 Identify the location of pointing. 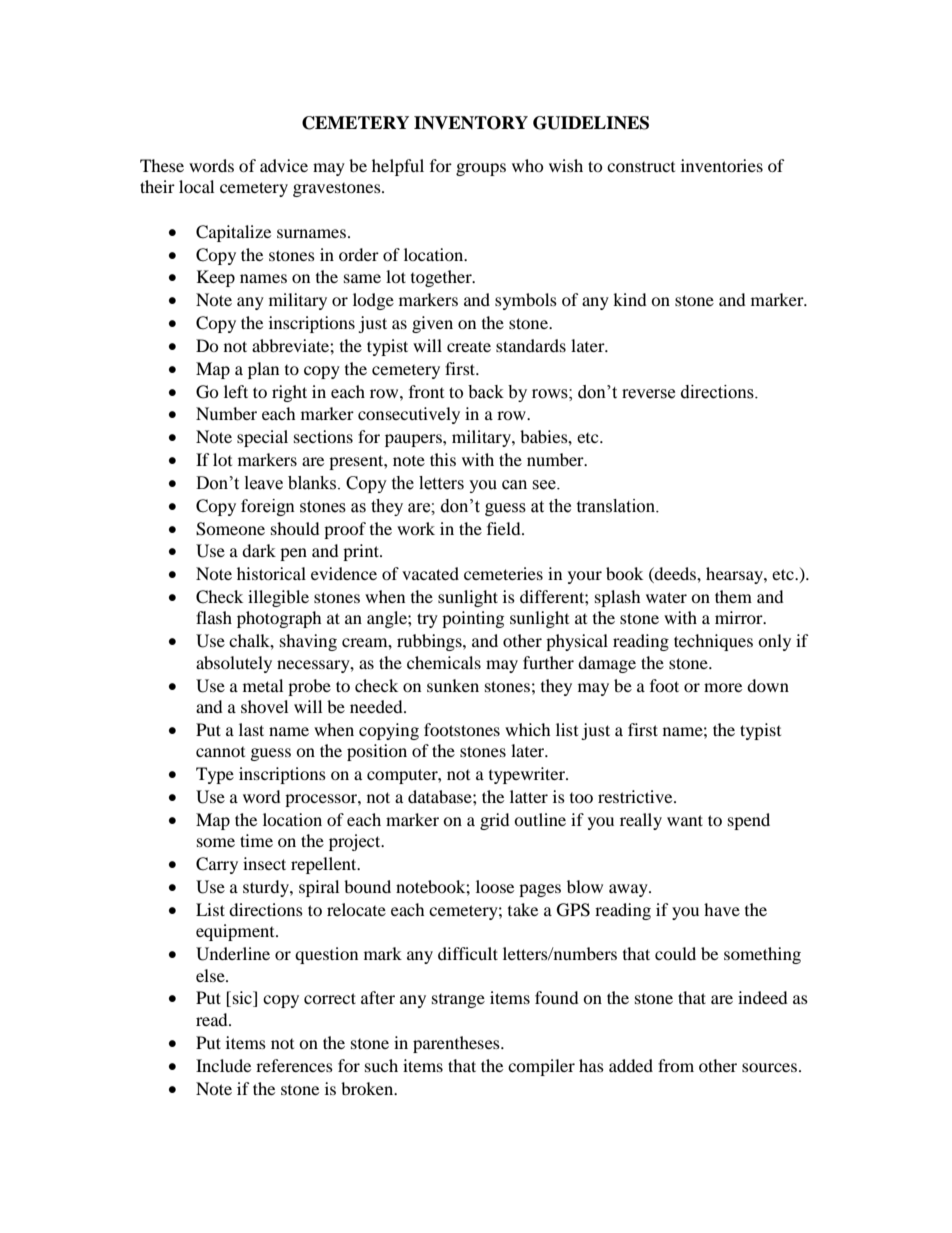
(473, 619).
